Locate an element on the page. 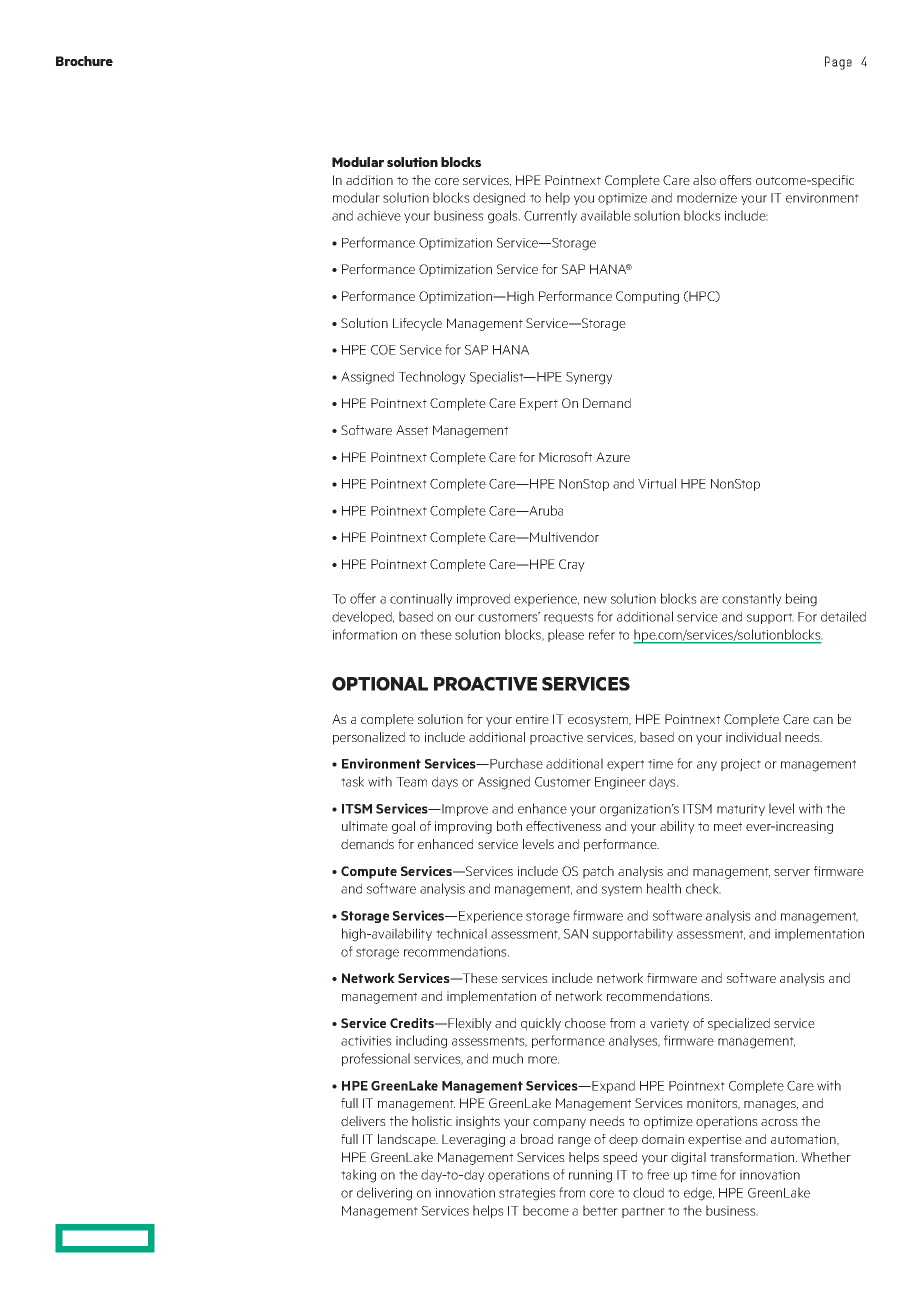  refer is located at coordinates (602, 634).
